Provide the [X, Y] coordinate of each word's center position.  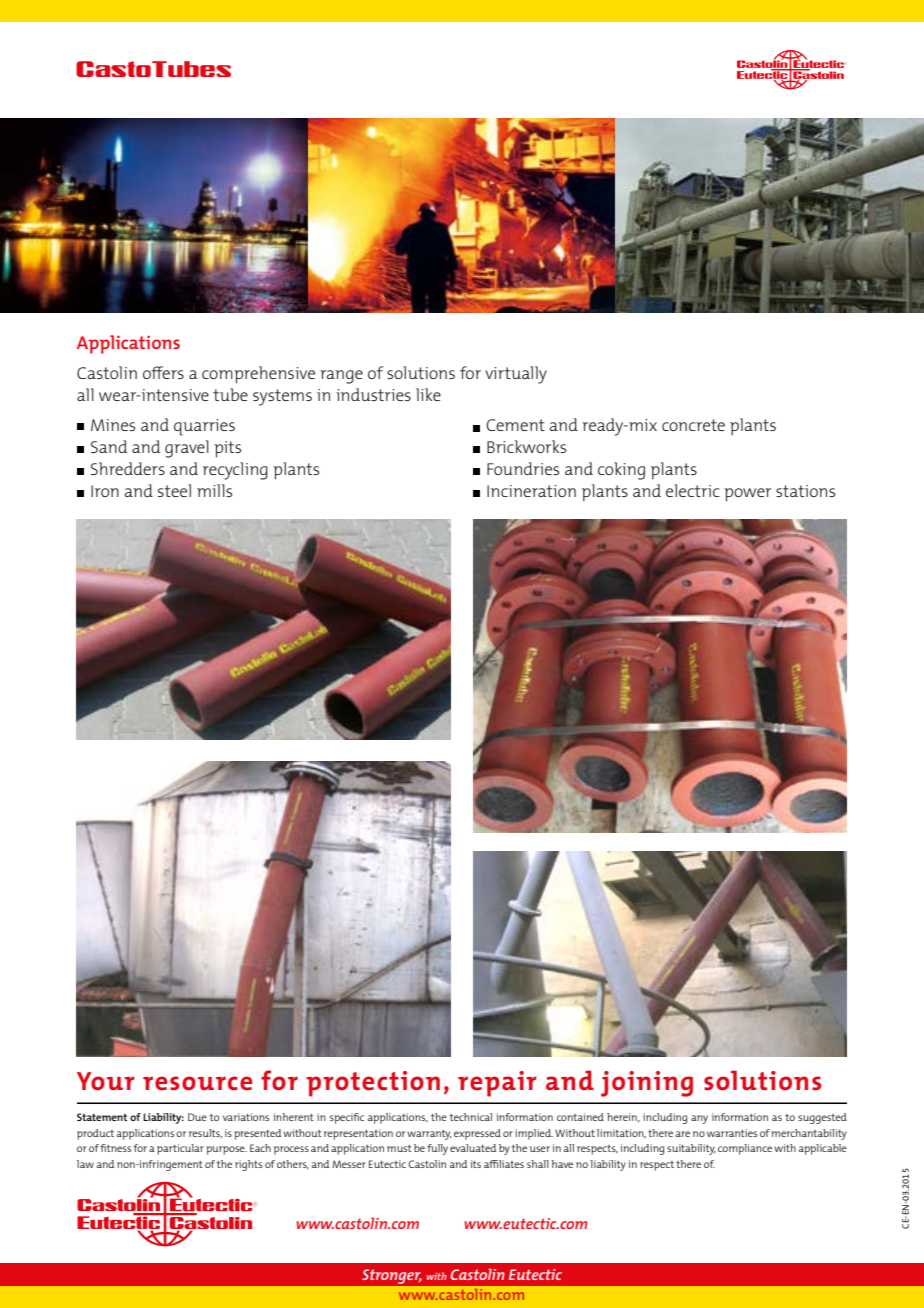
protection [373, 1084]
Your [106, 1081]
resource [198, 1083]
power [747, 495]
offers [163, 372]
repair [497, 1084]
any [699, 1119]
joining [647, 1084]
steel [174, 490]
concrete [693, 425]
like [428, 394]
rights [248, 1165]
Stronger [391, 1276]
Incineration [531, 491]
